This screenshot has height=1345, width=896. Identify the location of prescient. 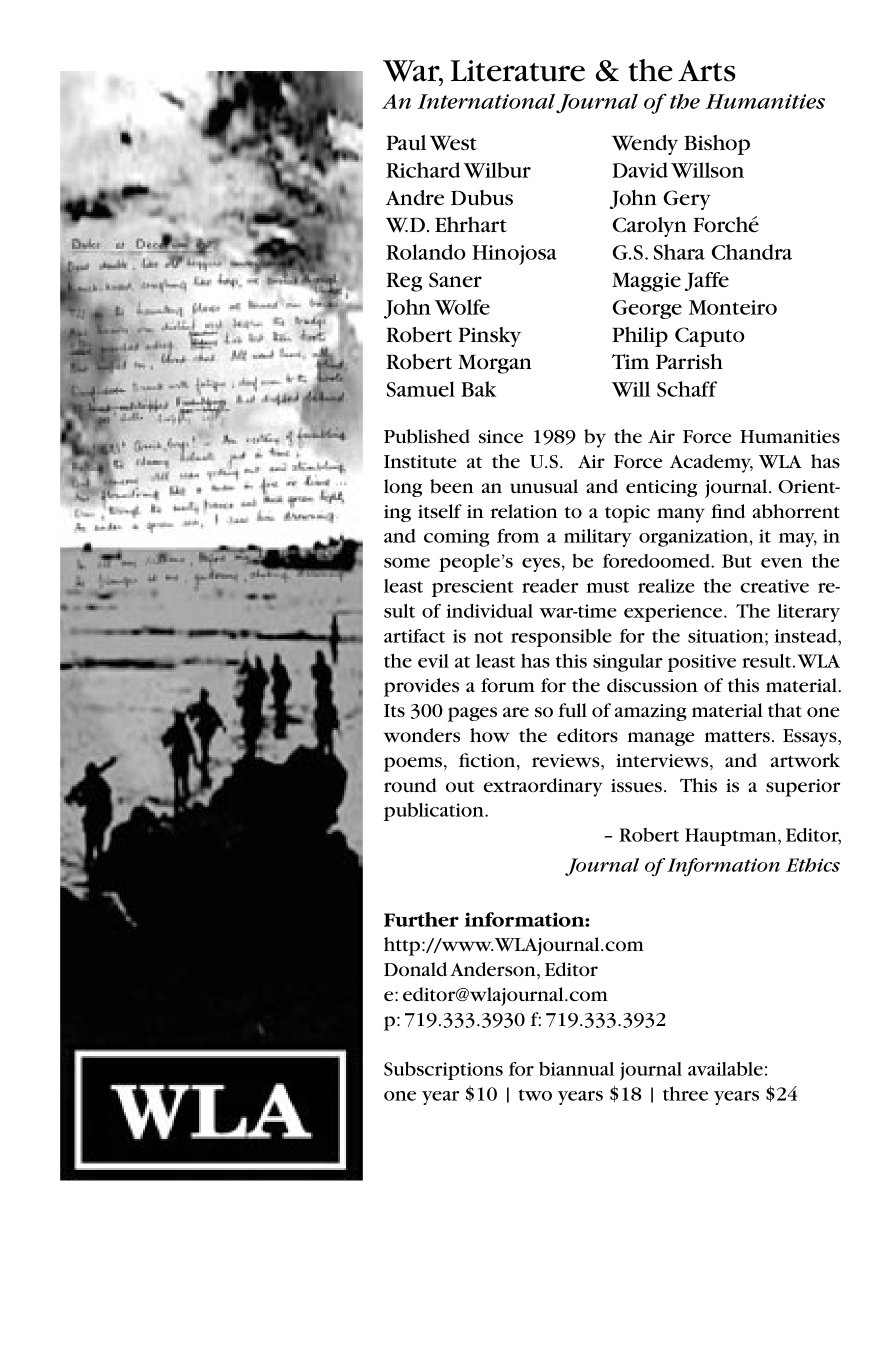
(473, 588).
